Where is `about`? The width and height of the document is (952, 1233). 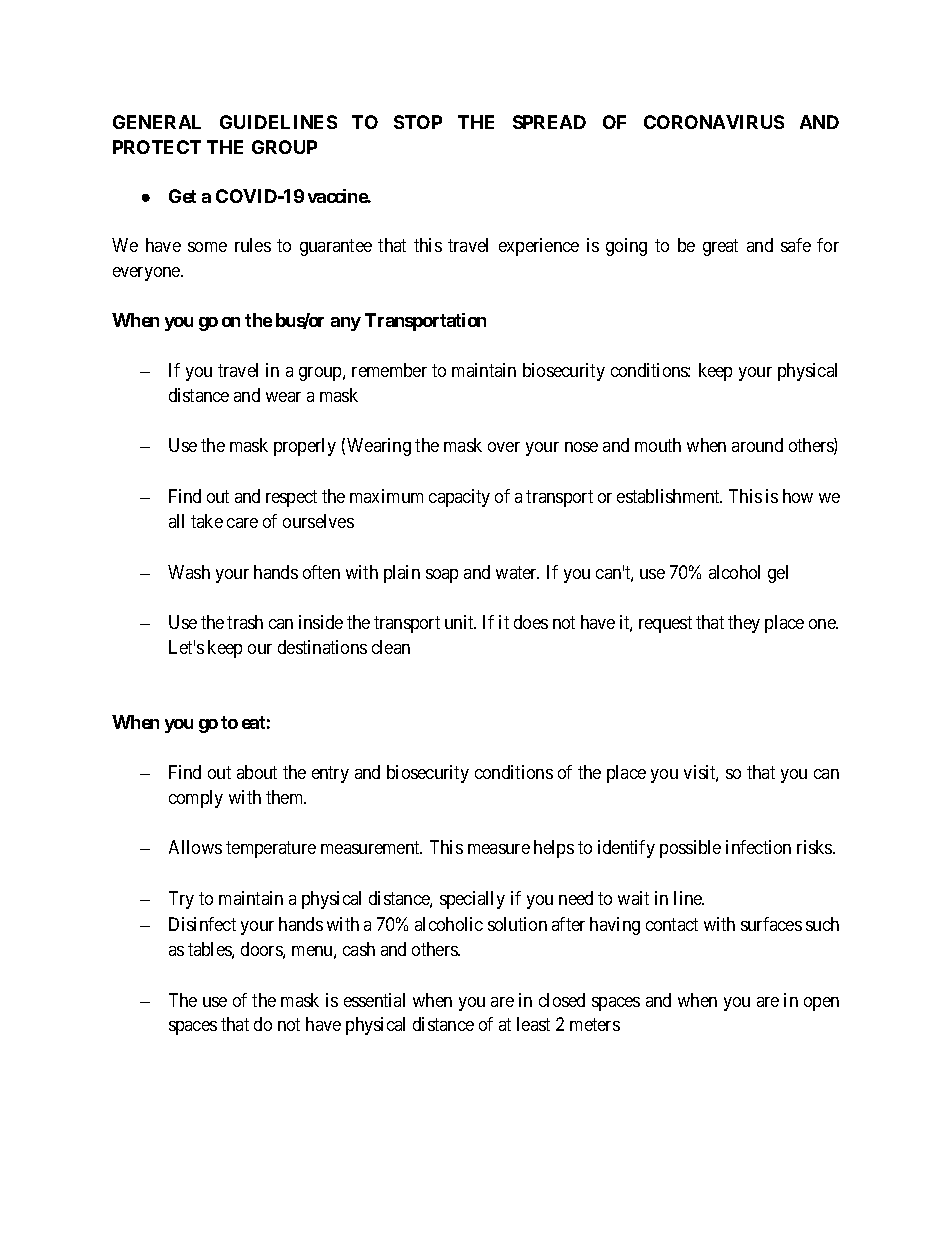
about is located at coordinates (257, 772).
